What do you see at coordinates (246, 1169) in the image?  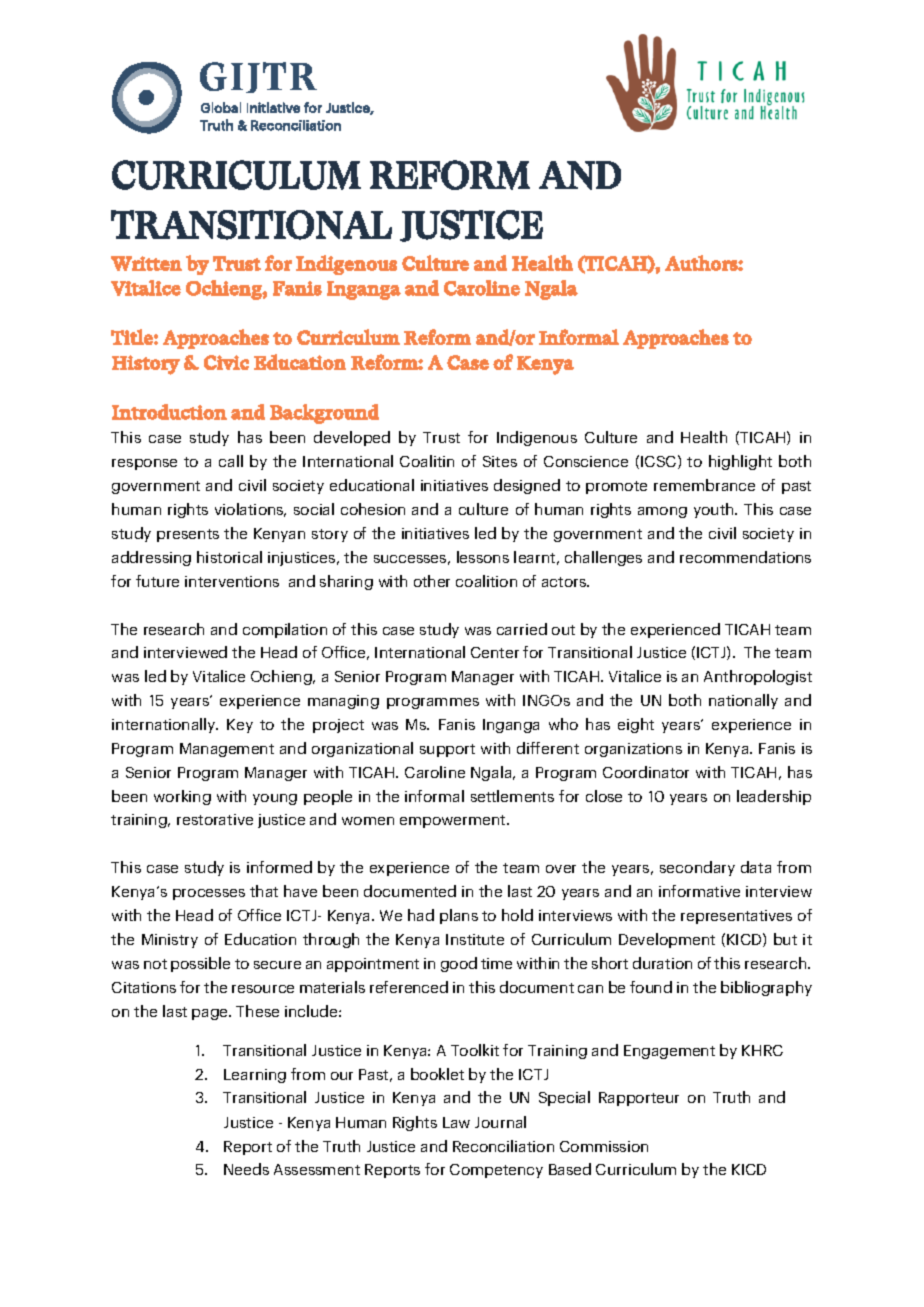 I see `Needs` at bounding box center [246, 1169].
